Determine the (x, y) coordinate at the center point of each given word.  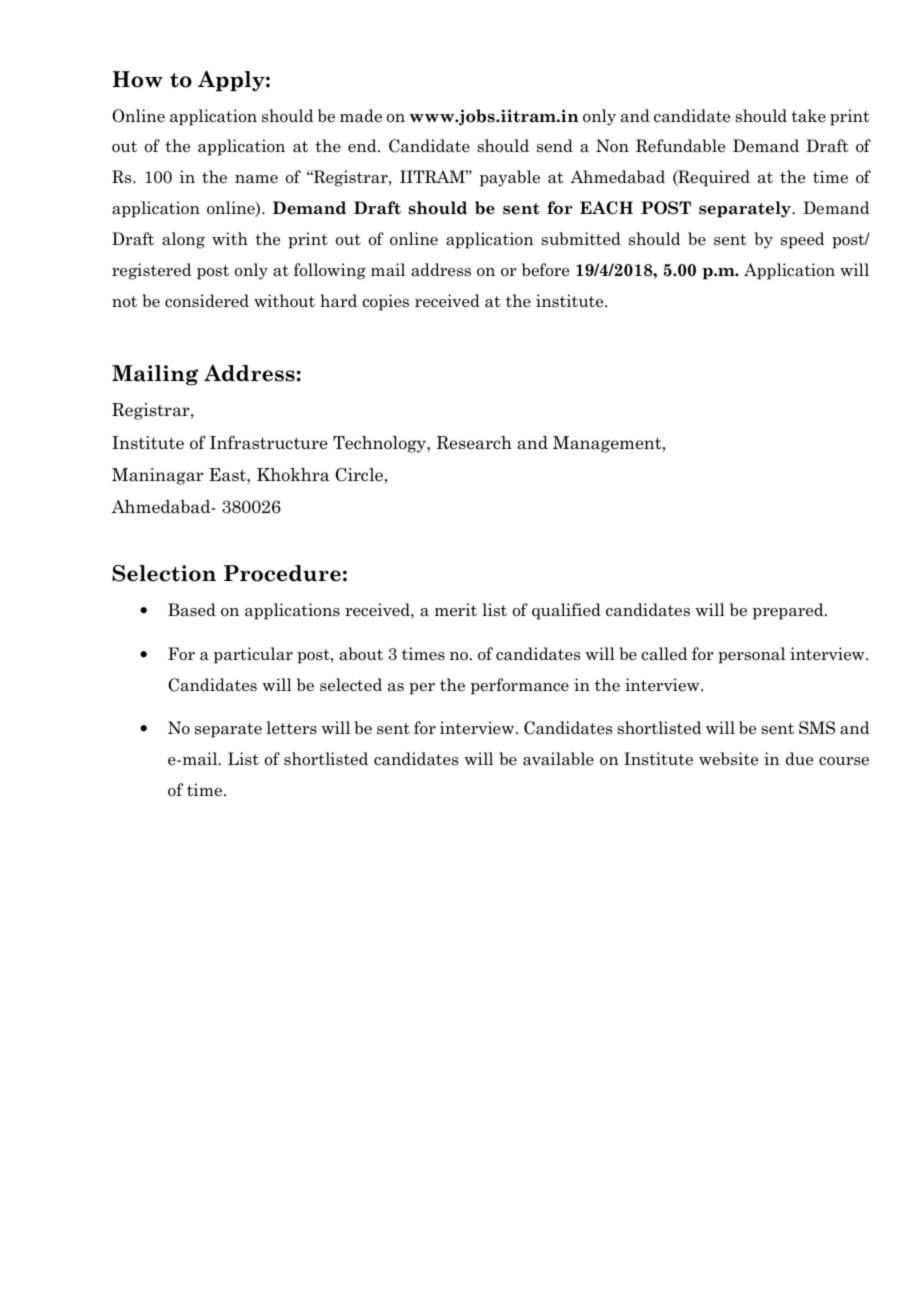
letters (291, 728)
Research (474, 443)
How (138, 79)
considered (207, 300)
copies (385, 302)
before (545, 270)
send (555, 146)
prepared (789, 611)
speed (803, 240)
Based (192, 610)
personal (751, 655)
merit (456, 610)
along (183, 240)
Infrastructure (269, 442)
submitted (581, 238)
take (808, 116)
